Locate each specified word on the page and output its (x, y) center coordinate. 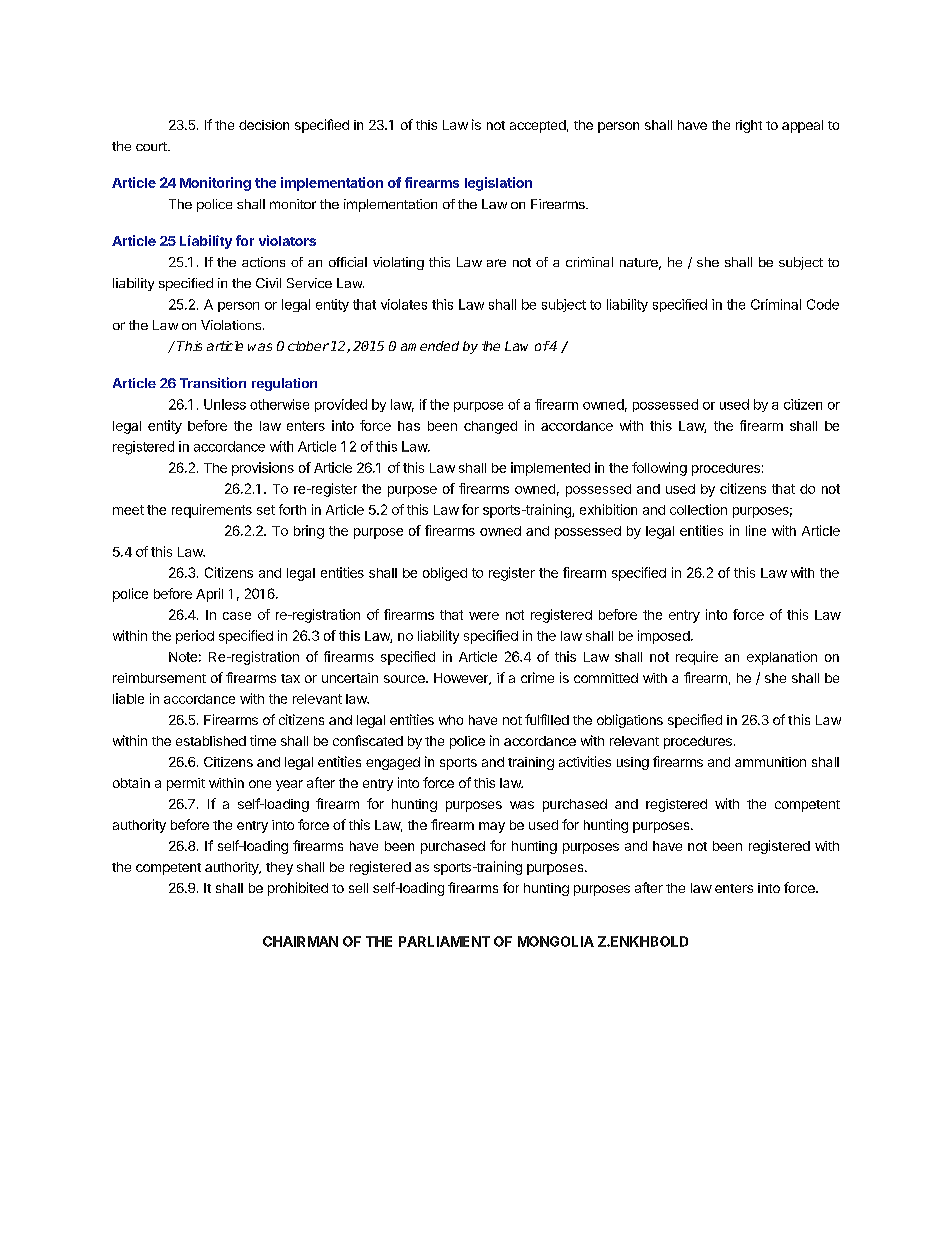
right (749, 126)
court (152, 146)
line (756, 530)
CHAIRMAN (300, 941)
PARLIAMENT (444, 941)
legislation (498, 184)
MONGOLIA (556, 941)
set (266, 510)
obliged (445, 574)
